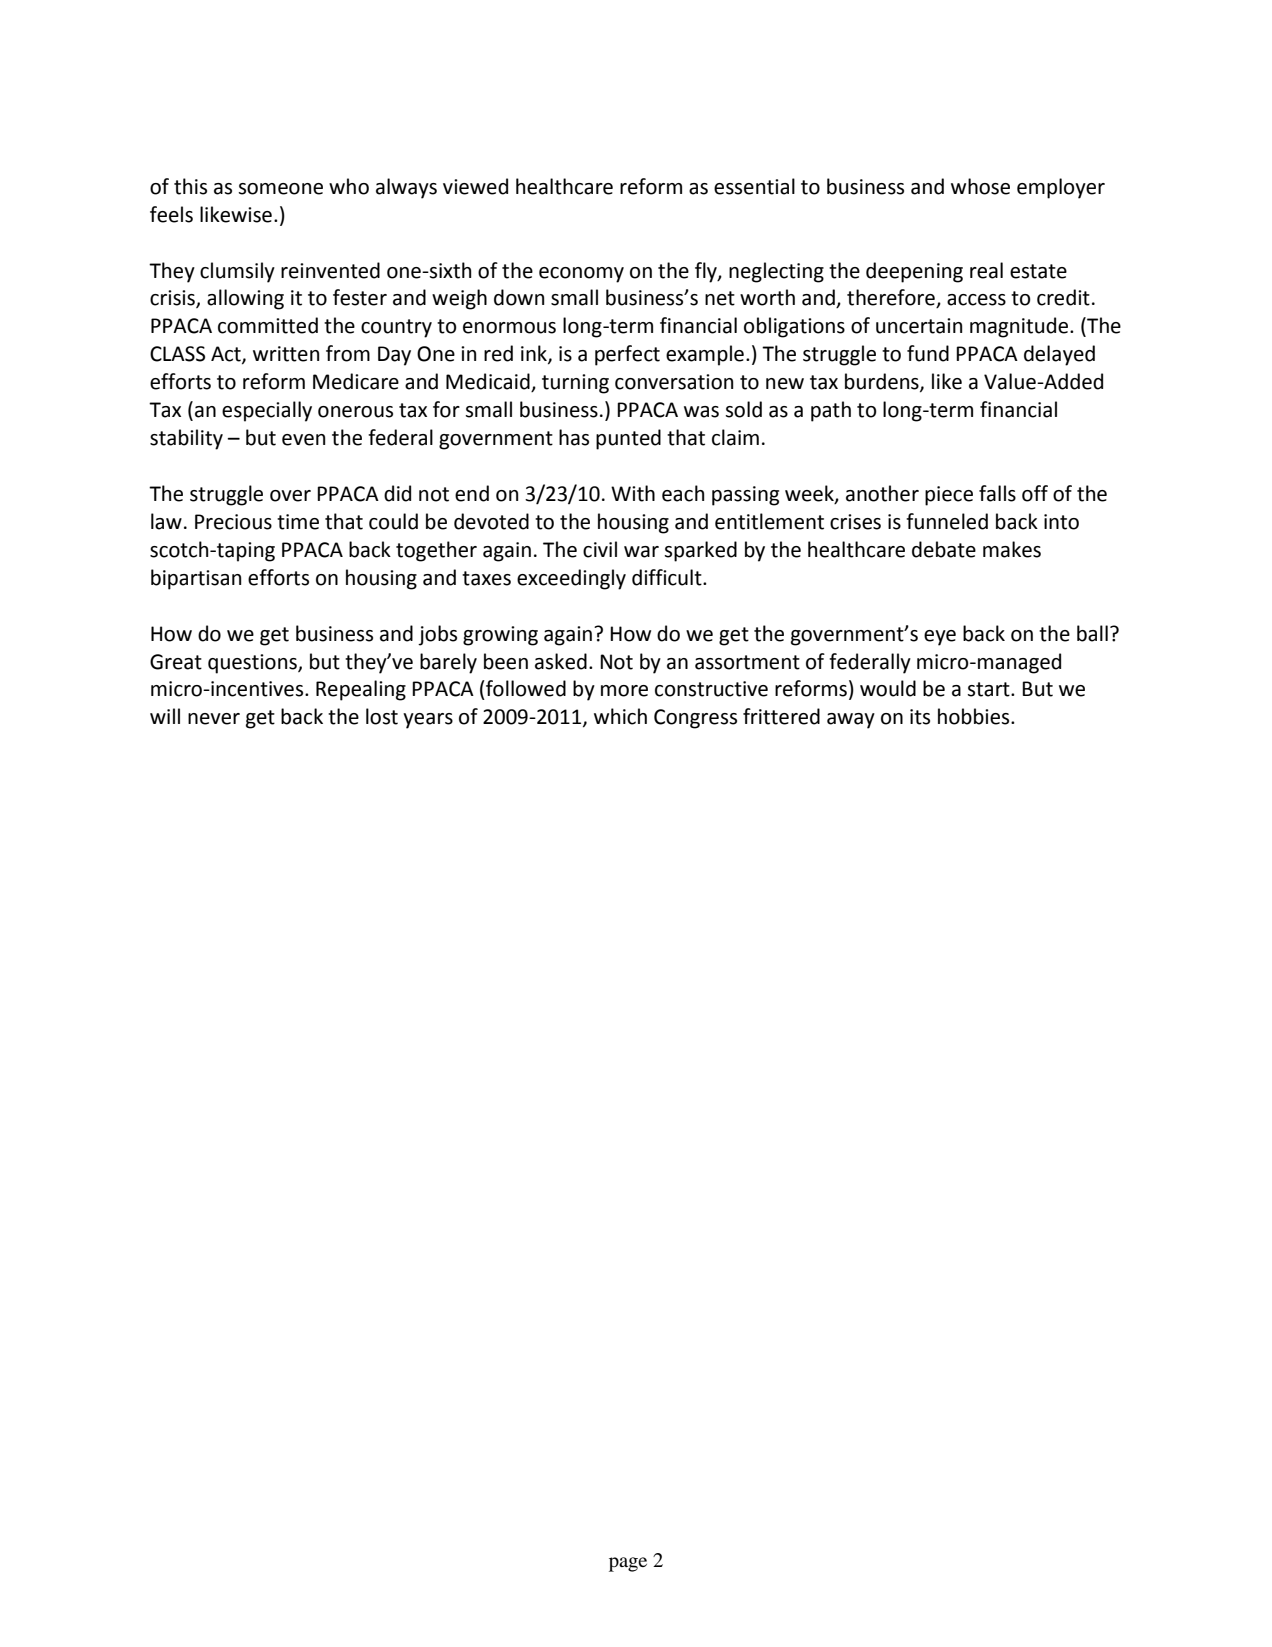 The width and height of the screenshot is (1272, 1647). Describe the element at coordinates (975, 716) in the screenshot. I see `hobbies` at that location.
